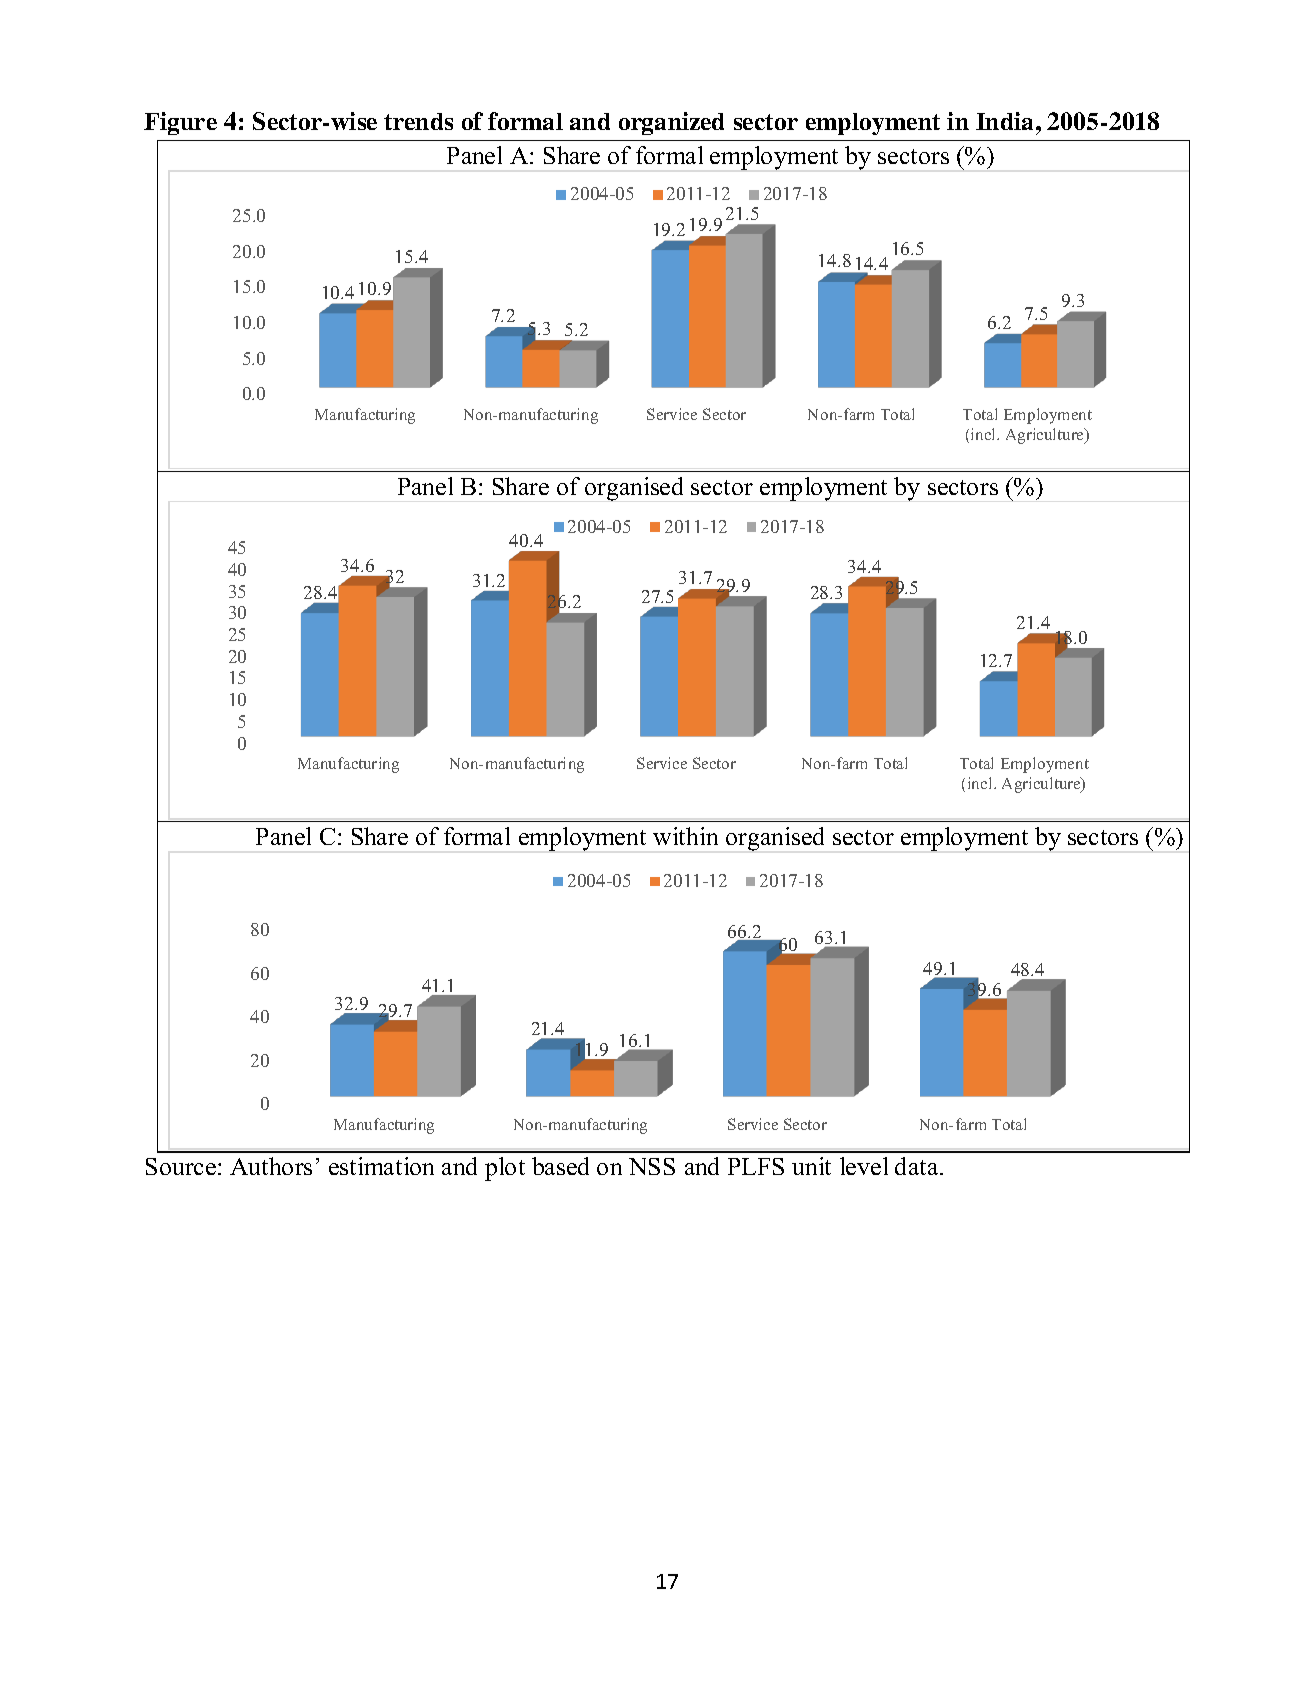 This document has width=1315, height=1702. I want to click on India, so click(1006, 121).
